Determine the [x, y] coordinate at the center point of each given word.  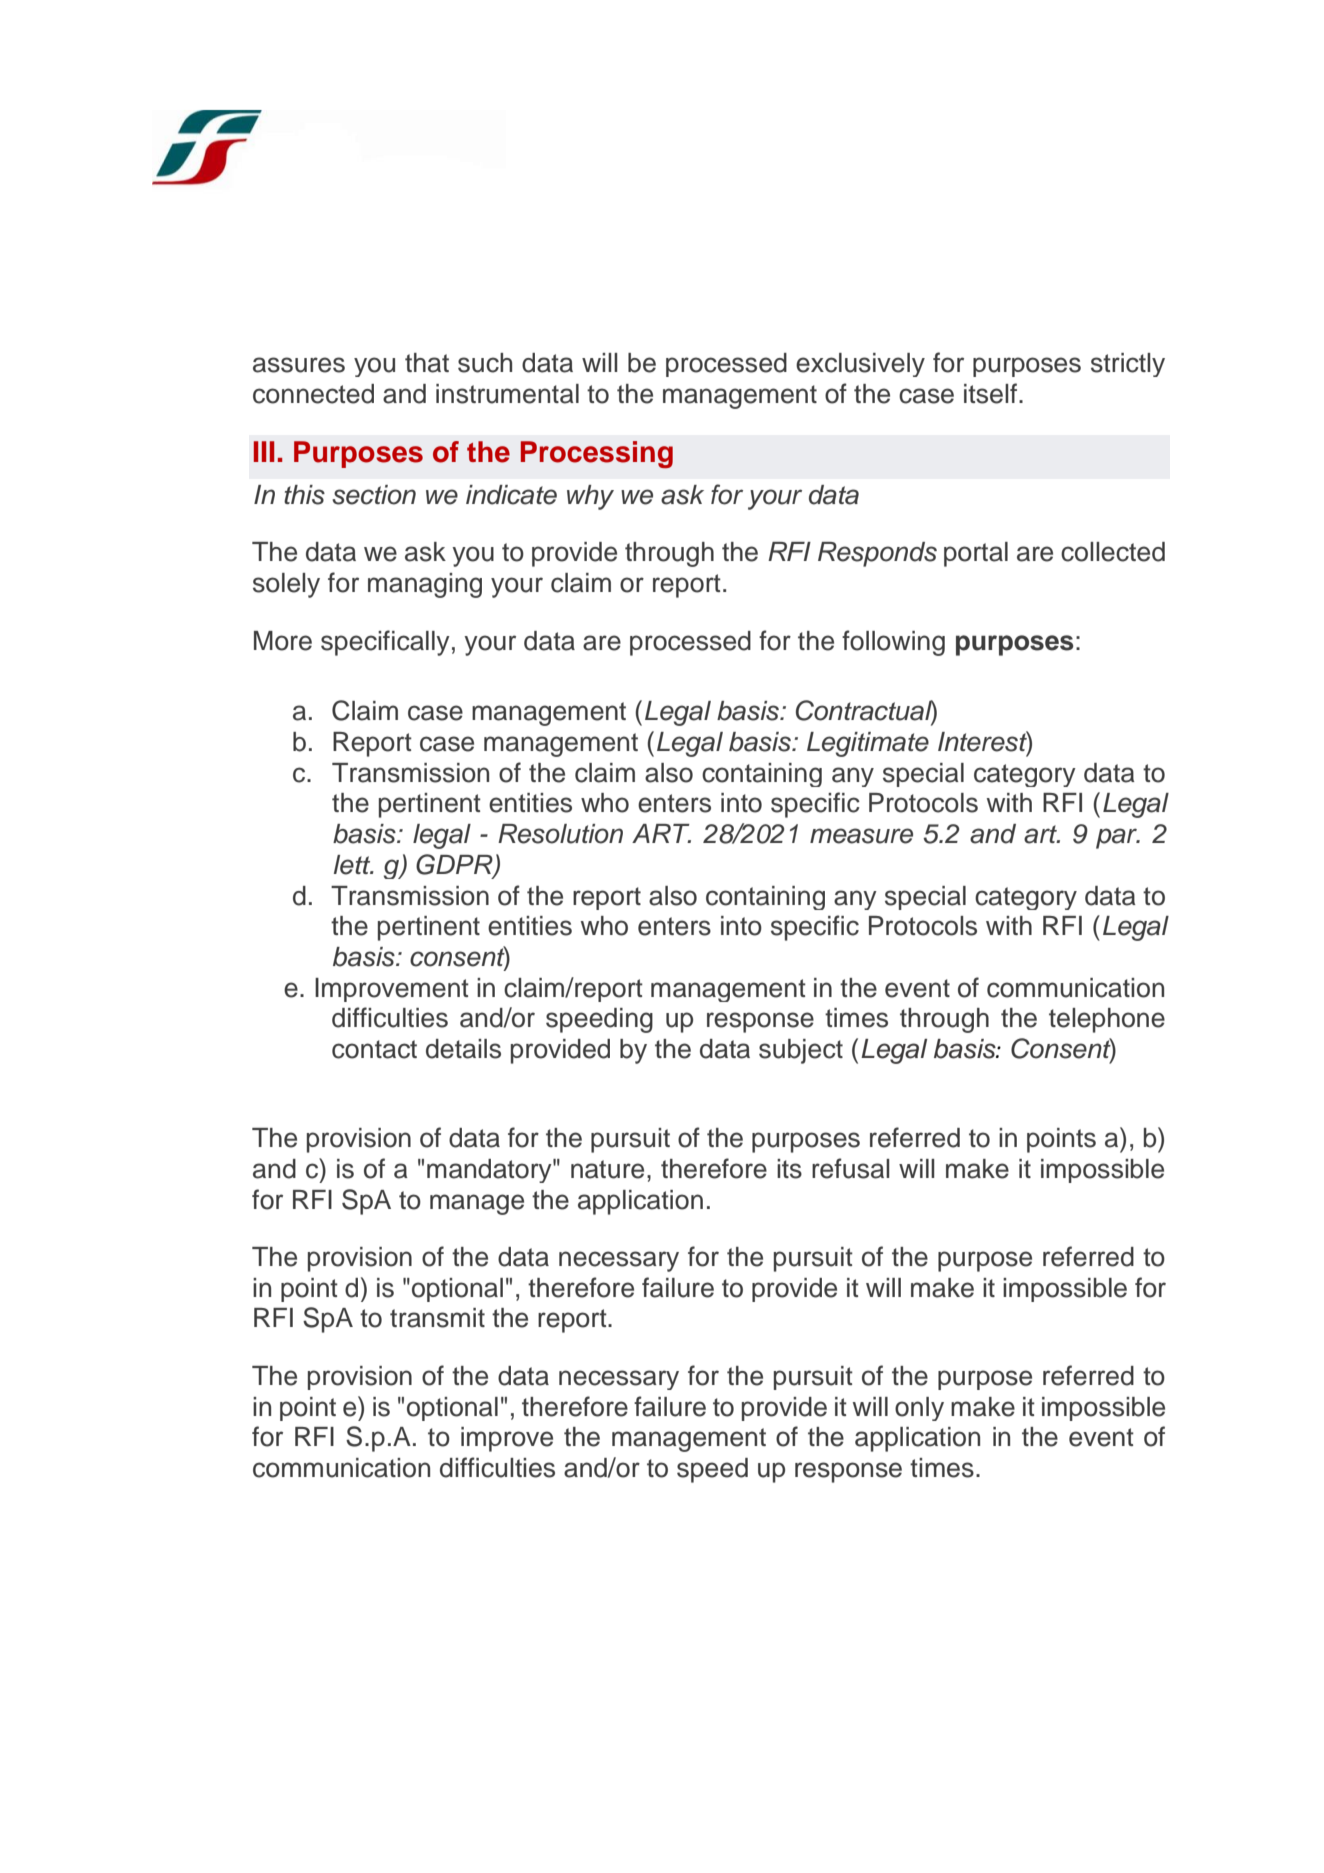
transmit [437, 1318]
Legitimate [868, 744]
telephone [1107, 1020]
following [893, 643]
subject [801, 1051]
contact [374, 1049]
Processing [597, 454]
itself [992, 393]
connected [313, 394]
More [283, 641]
